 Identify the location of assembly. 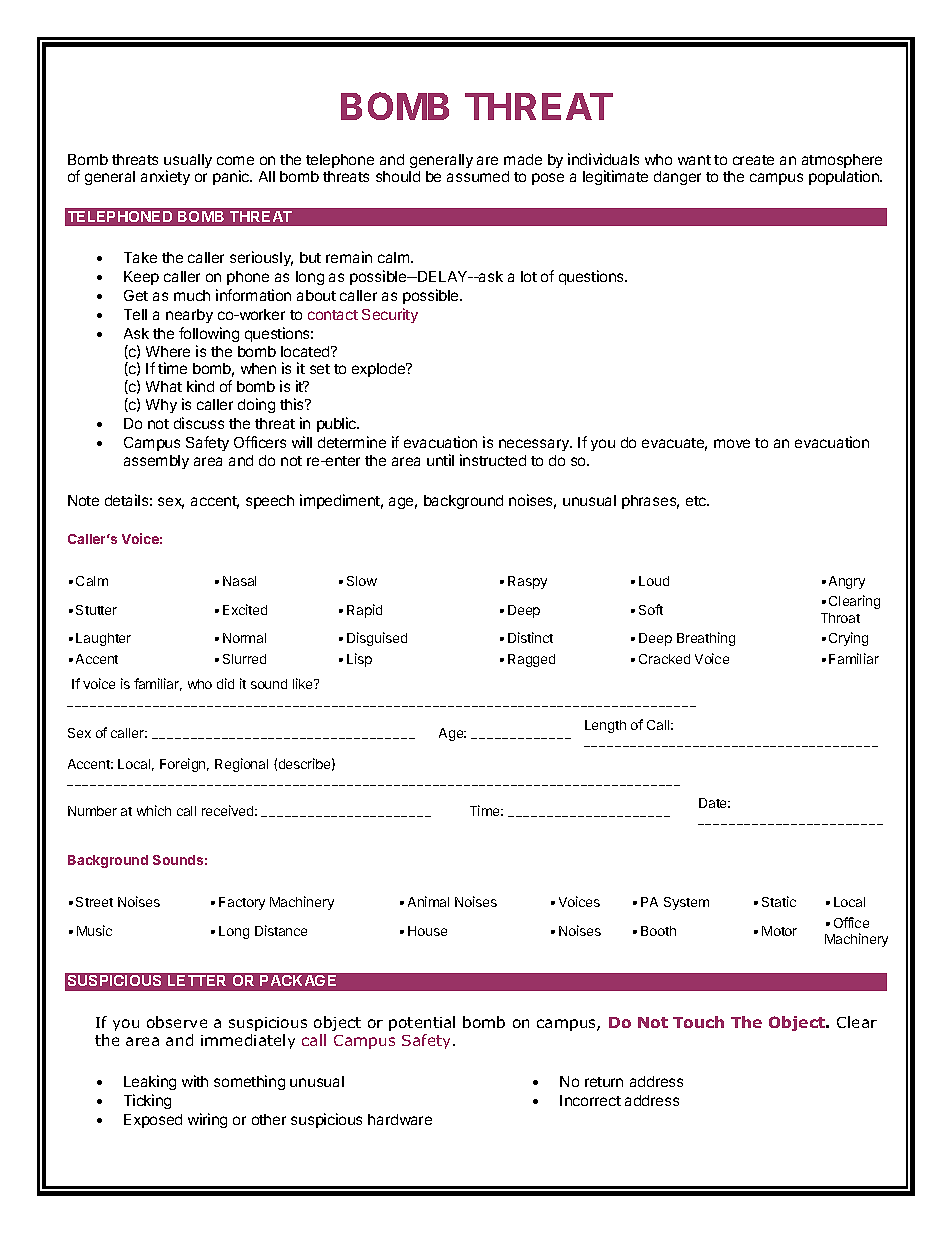
(156, 462).
